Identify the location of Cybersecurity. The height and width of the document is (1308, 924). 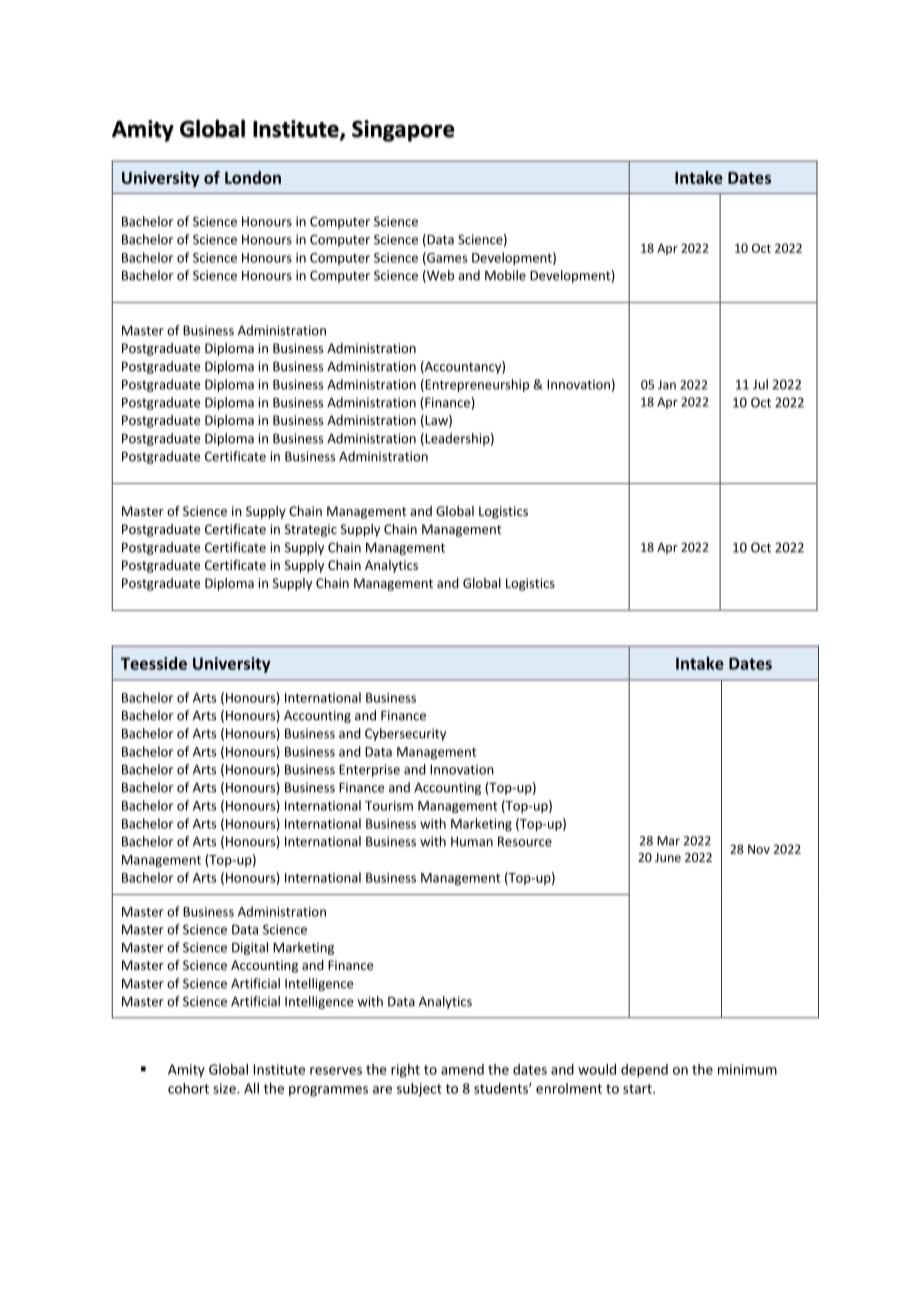
(405, 734).
